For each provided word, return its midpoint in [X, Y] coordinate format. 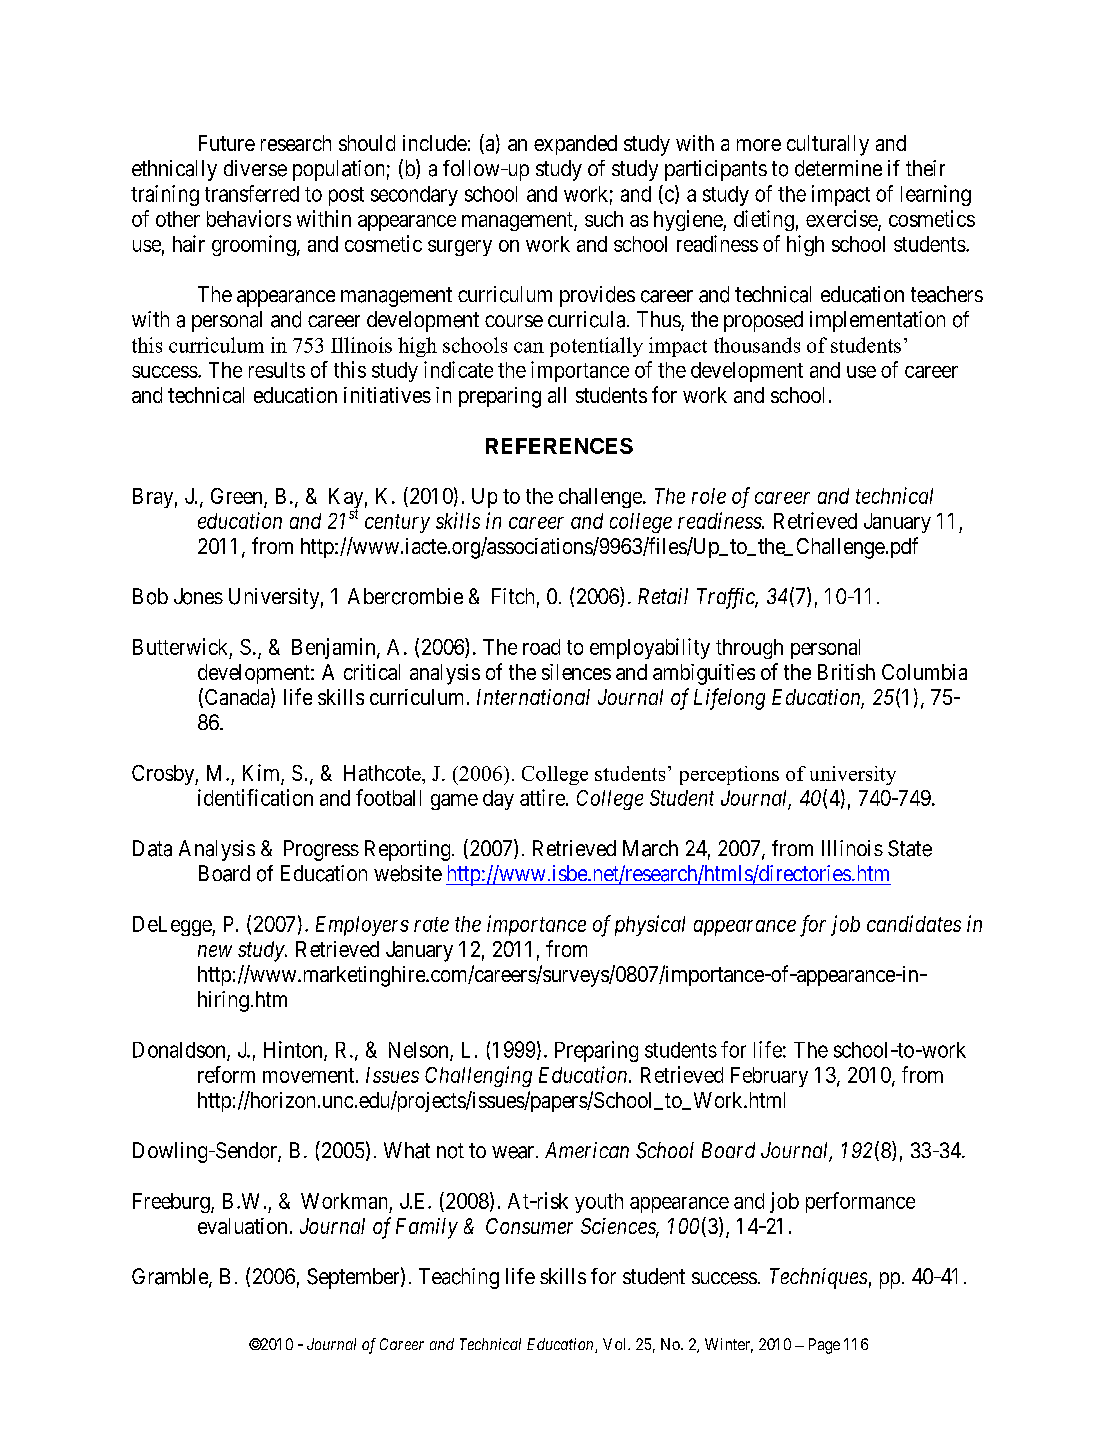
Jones [198, 596]
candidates [914, 923]
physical [650, 925]
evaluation [242, 1226]
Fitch [513, 596]
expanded [575, 145]
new [215, 951]
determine [838, 168]
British [846, 672]
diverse [255, 168]
